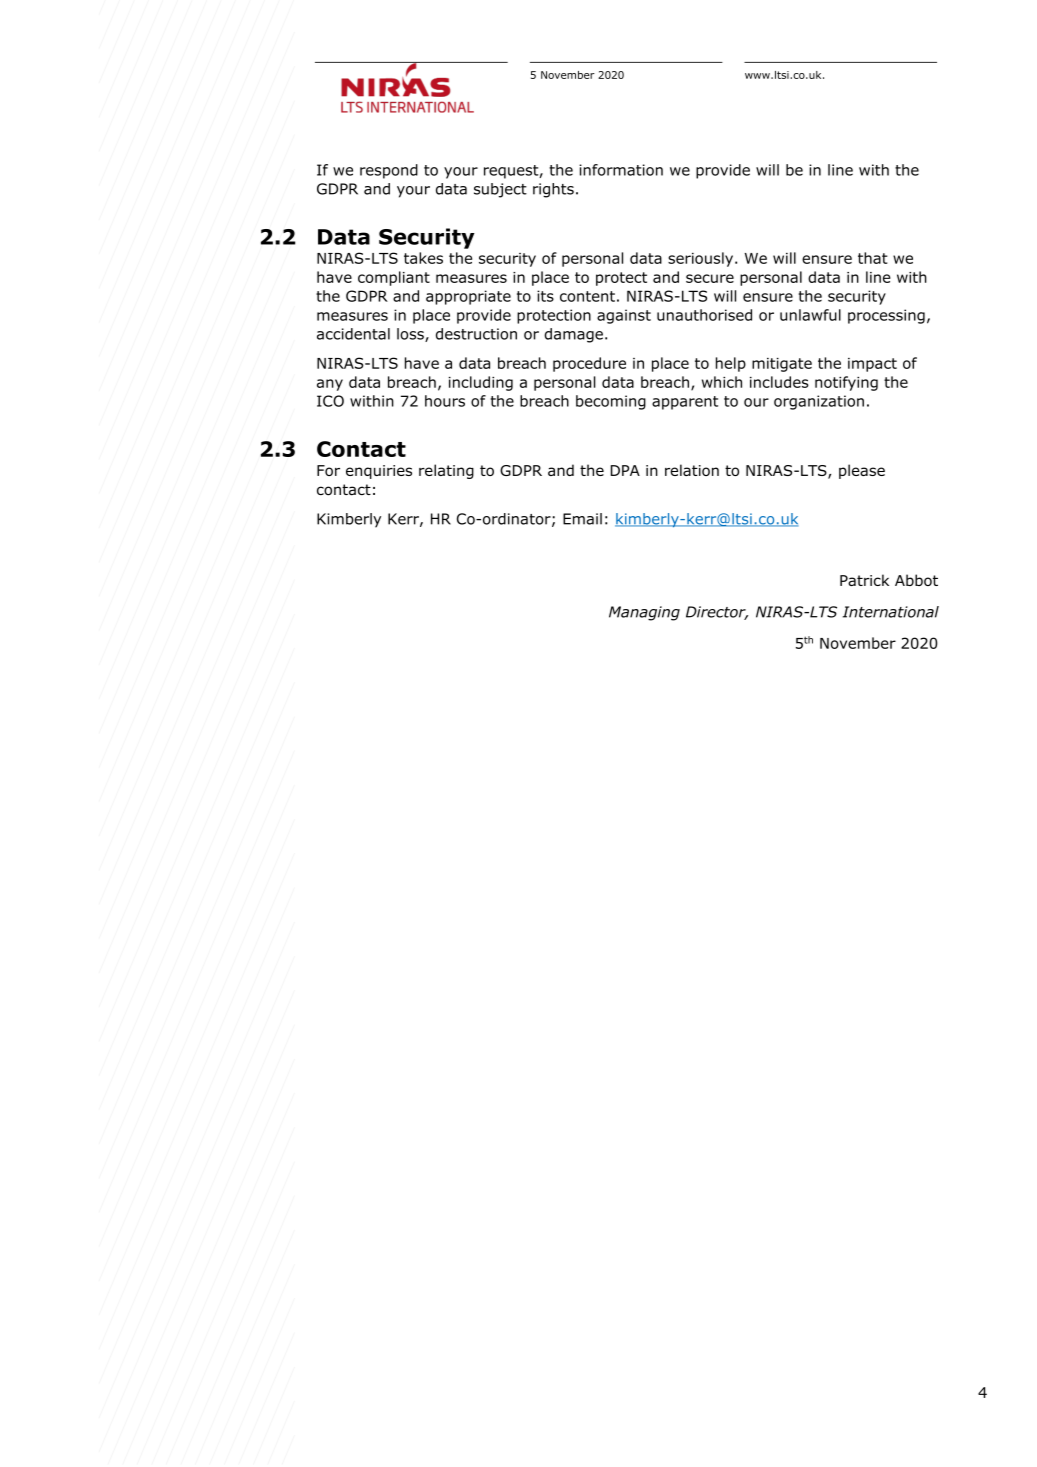 Image resolution: width=1037 pixels, height=1467 pixels. Describe the element at coordinates (891, 612) in the screenshot. I see `International` at that location.
